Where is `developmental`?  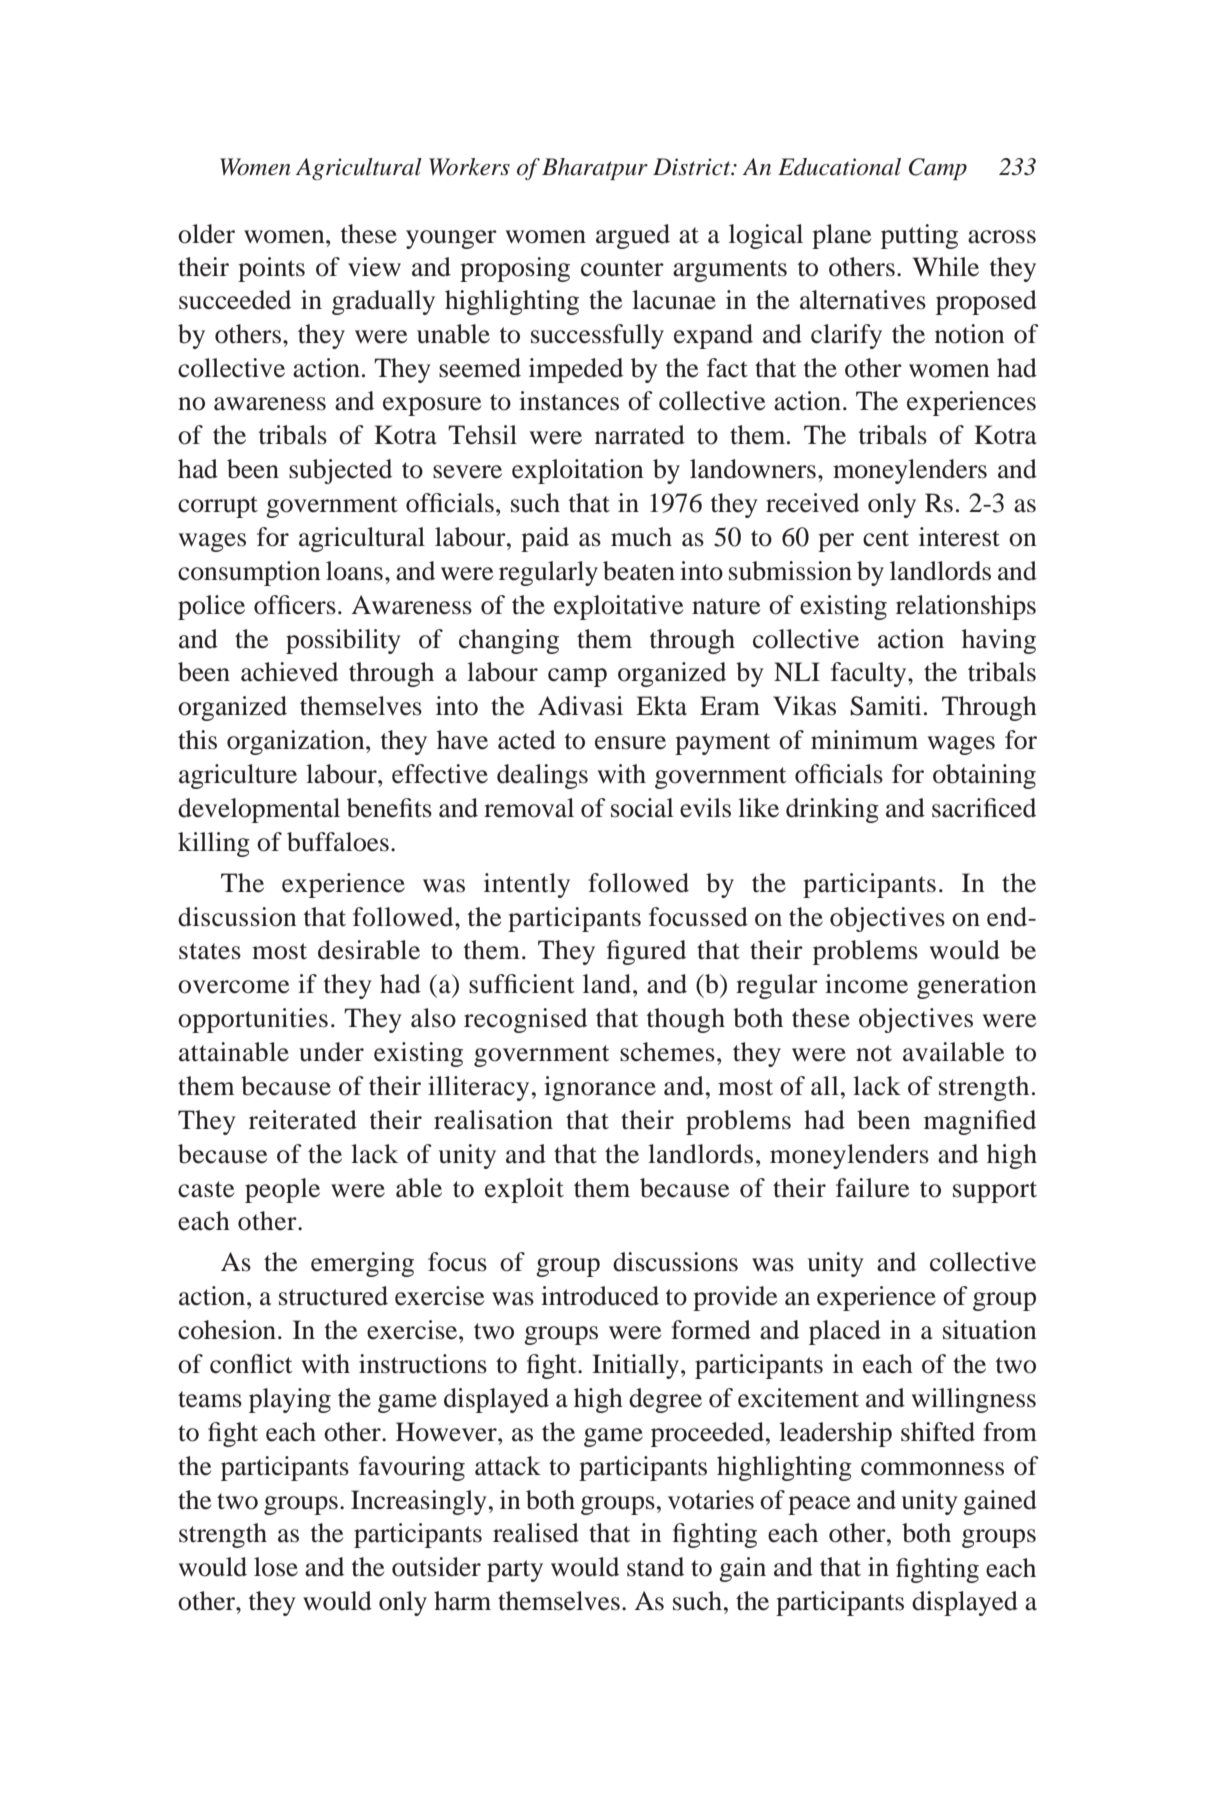 developmental is located at coordinates (259, 810).
